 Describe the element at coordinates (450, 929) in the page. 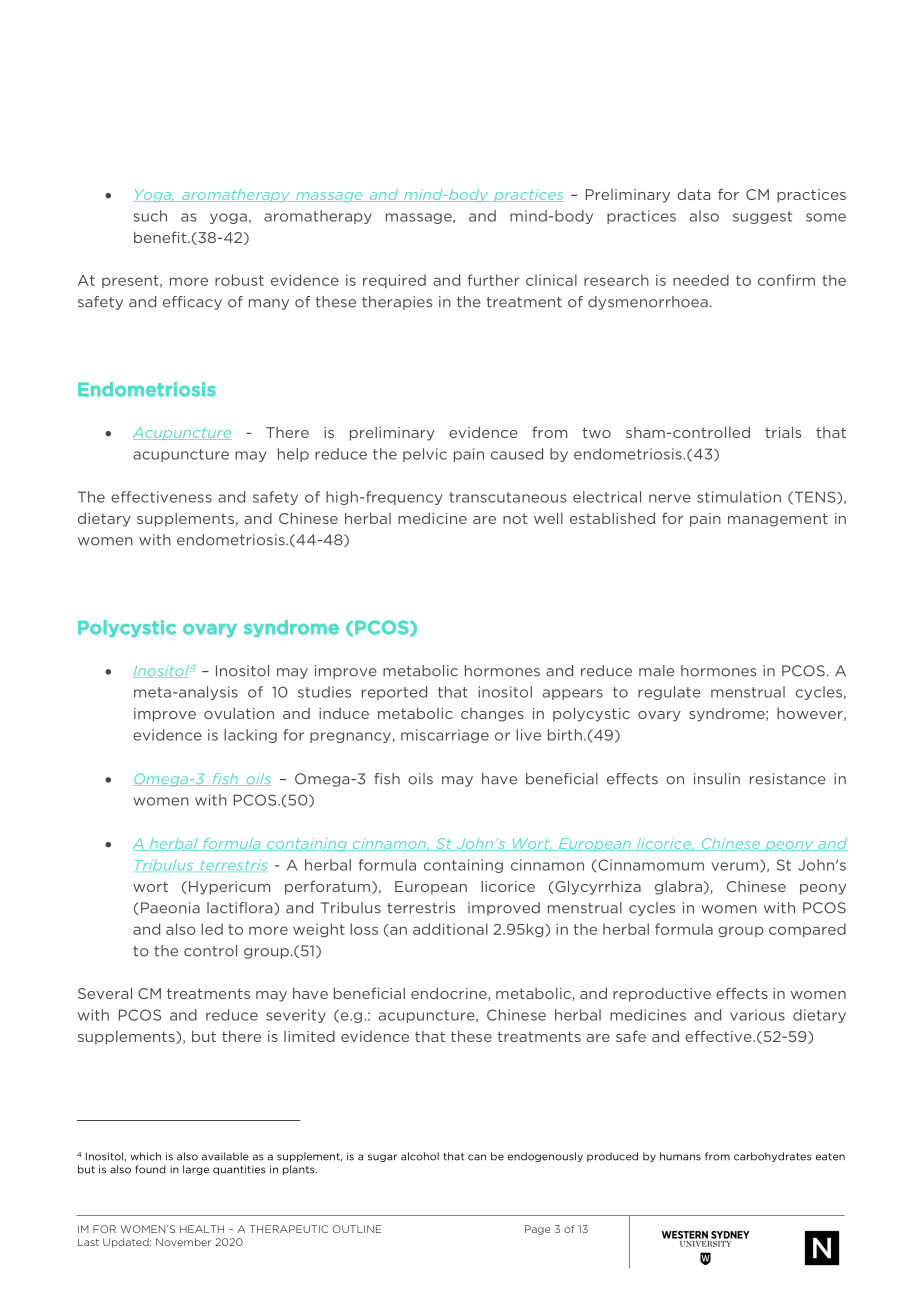

I see `additional` at that location.
